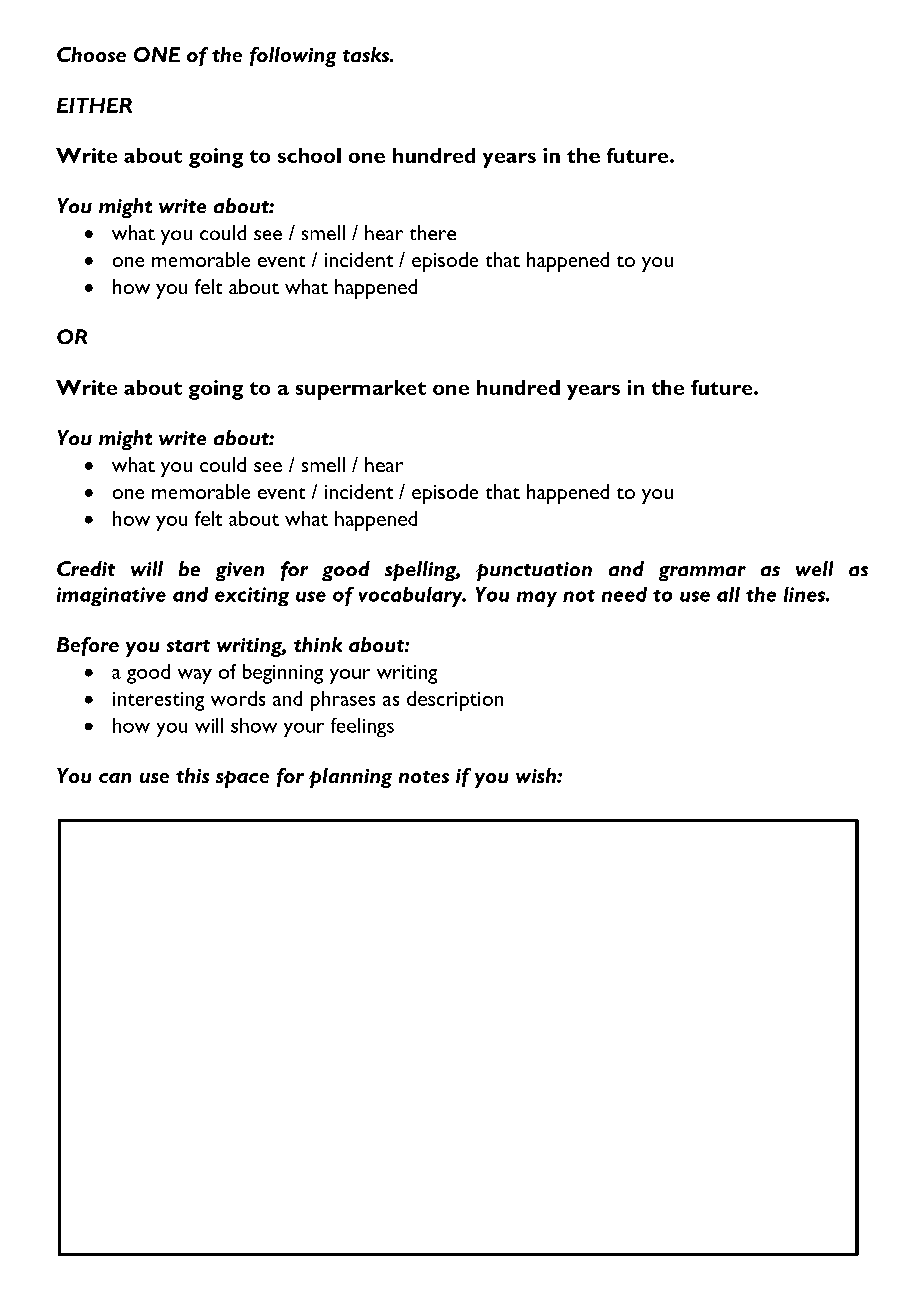 The width and height of the screenshot is (924, 1308). I want to click on there, so click(433, 232).
